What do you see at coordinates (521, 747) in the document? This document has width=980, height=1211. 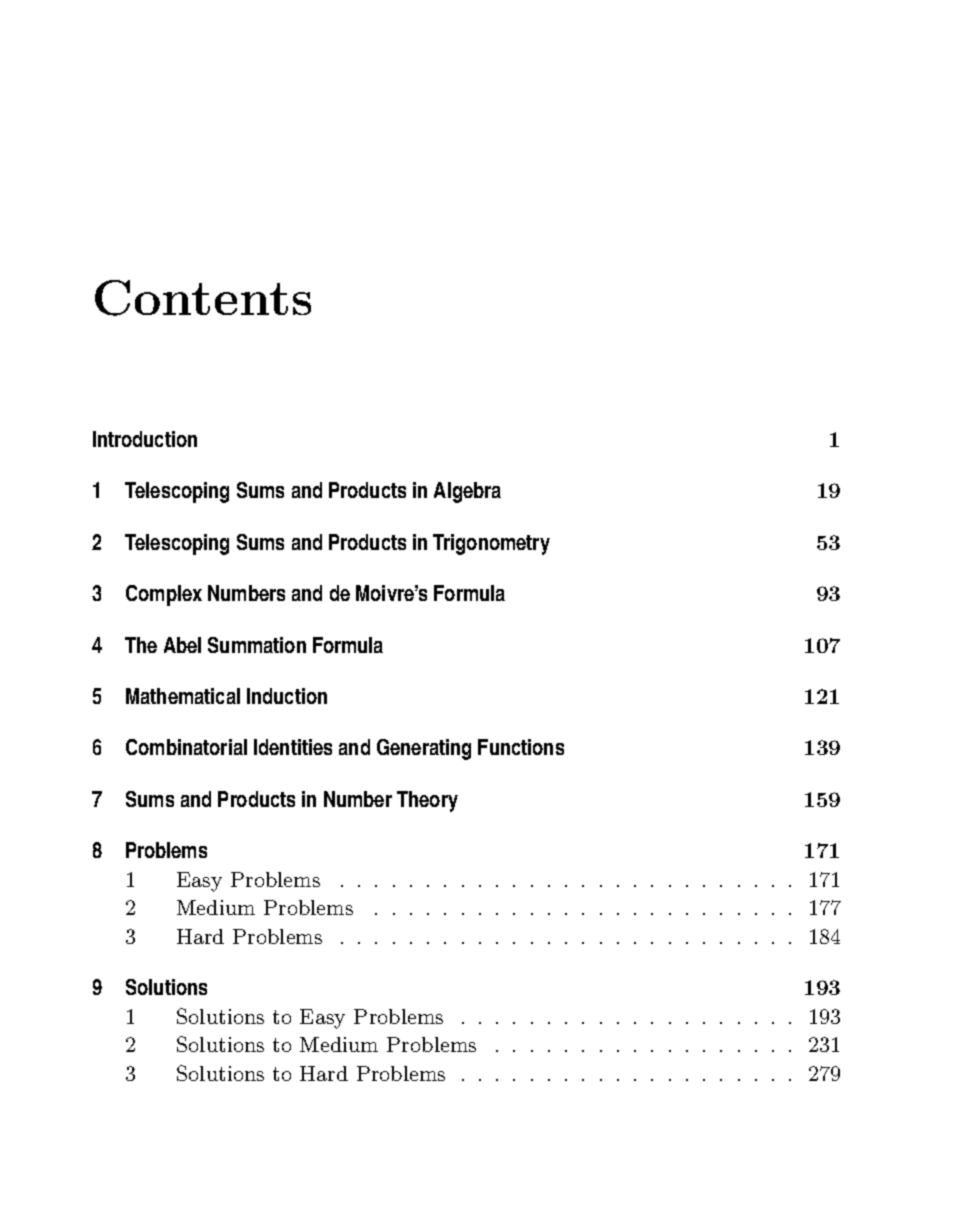 I see `Functions` at bounding box center [521, 747].
